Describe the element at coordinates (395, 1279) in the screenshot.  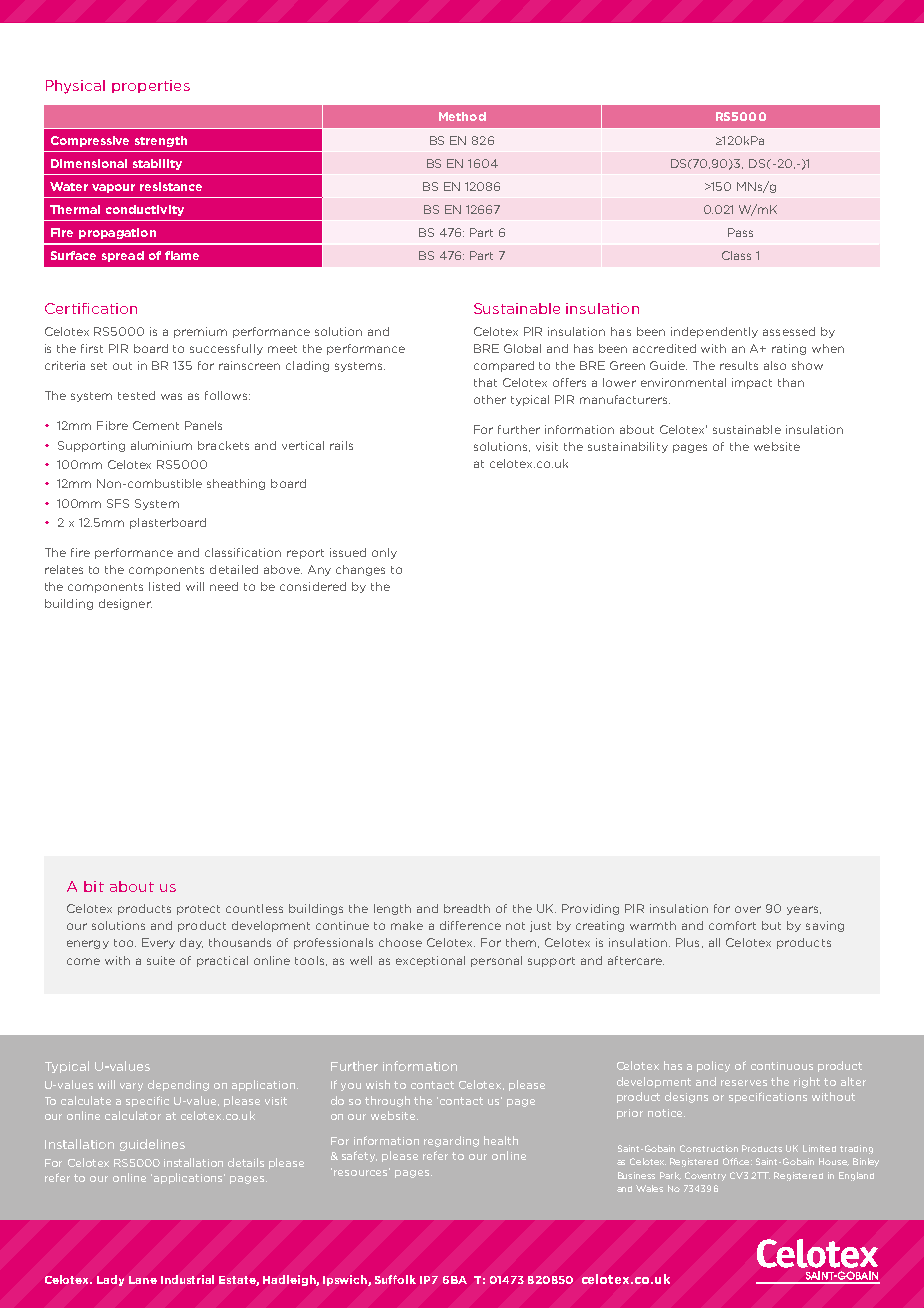
I see `Suffolk` at that location.
